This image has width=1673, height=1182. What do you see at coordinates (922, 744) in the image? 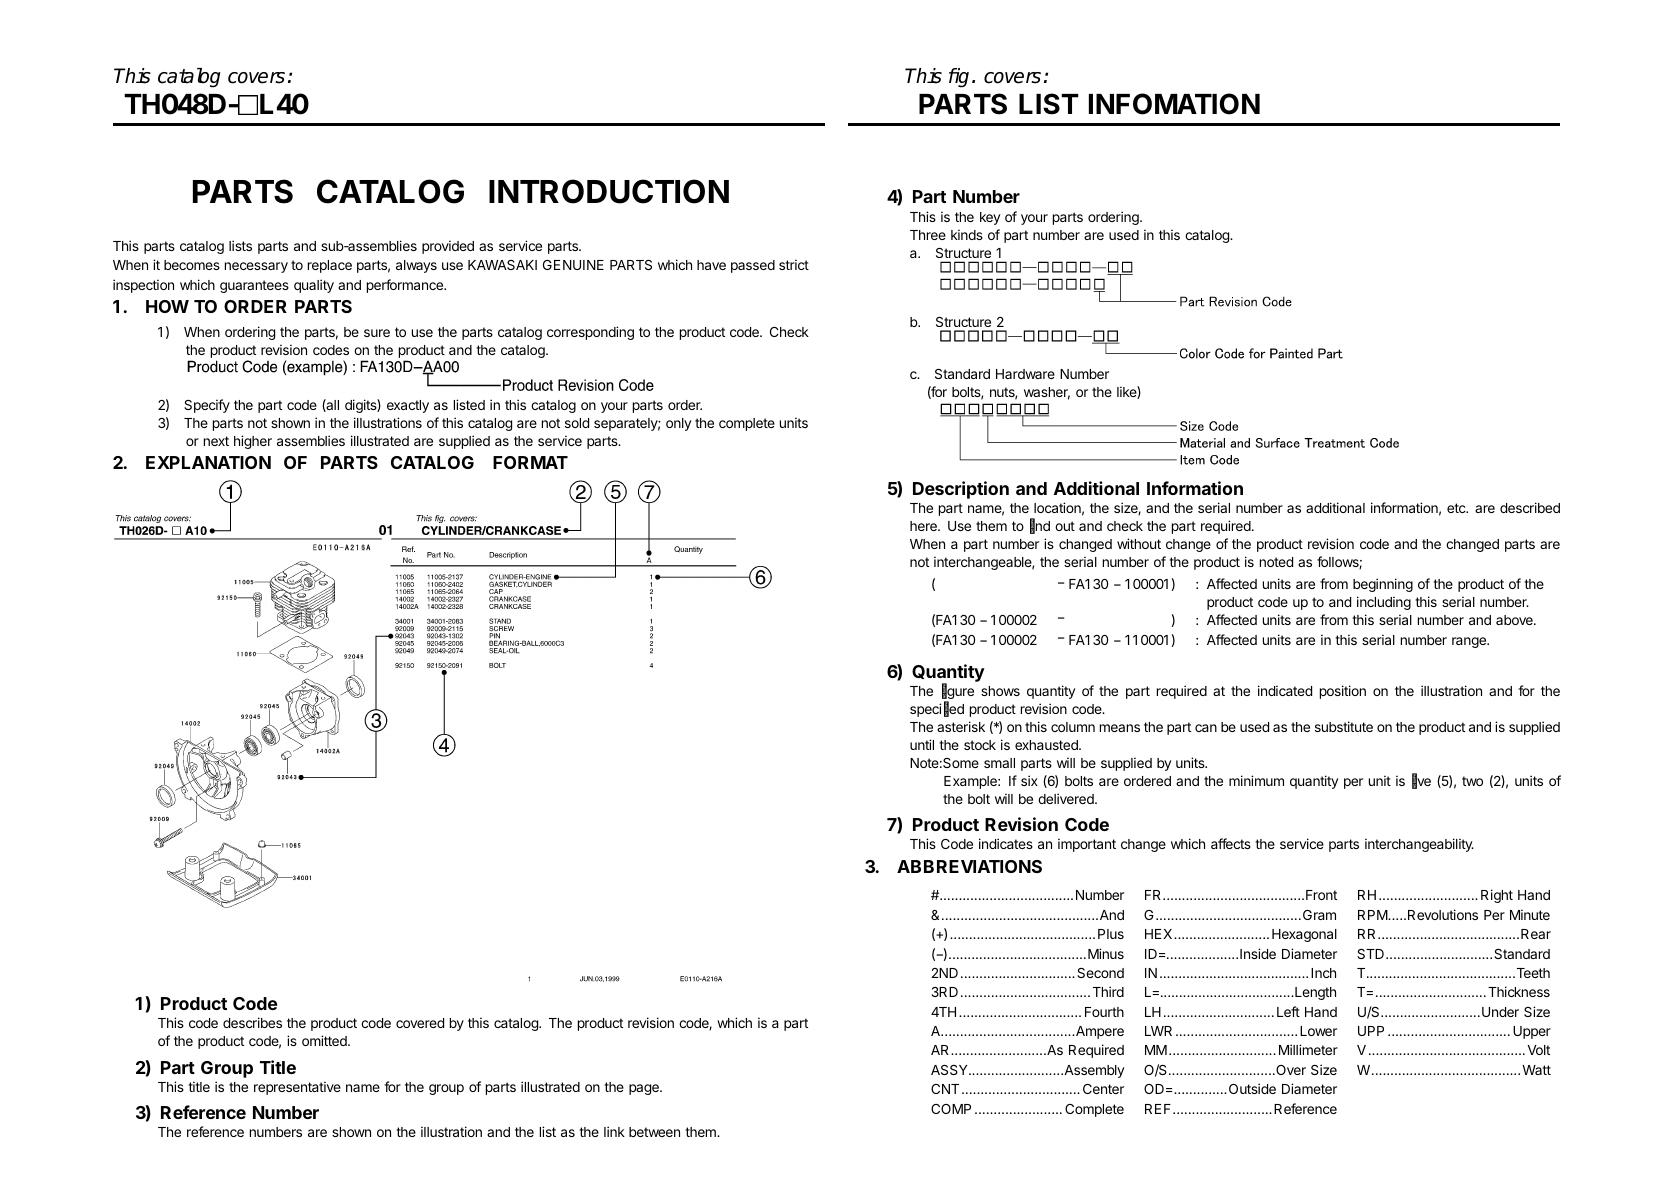
I see `until` at bounding box center [922, 744].
